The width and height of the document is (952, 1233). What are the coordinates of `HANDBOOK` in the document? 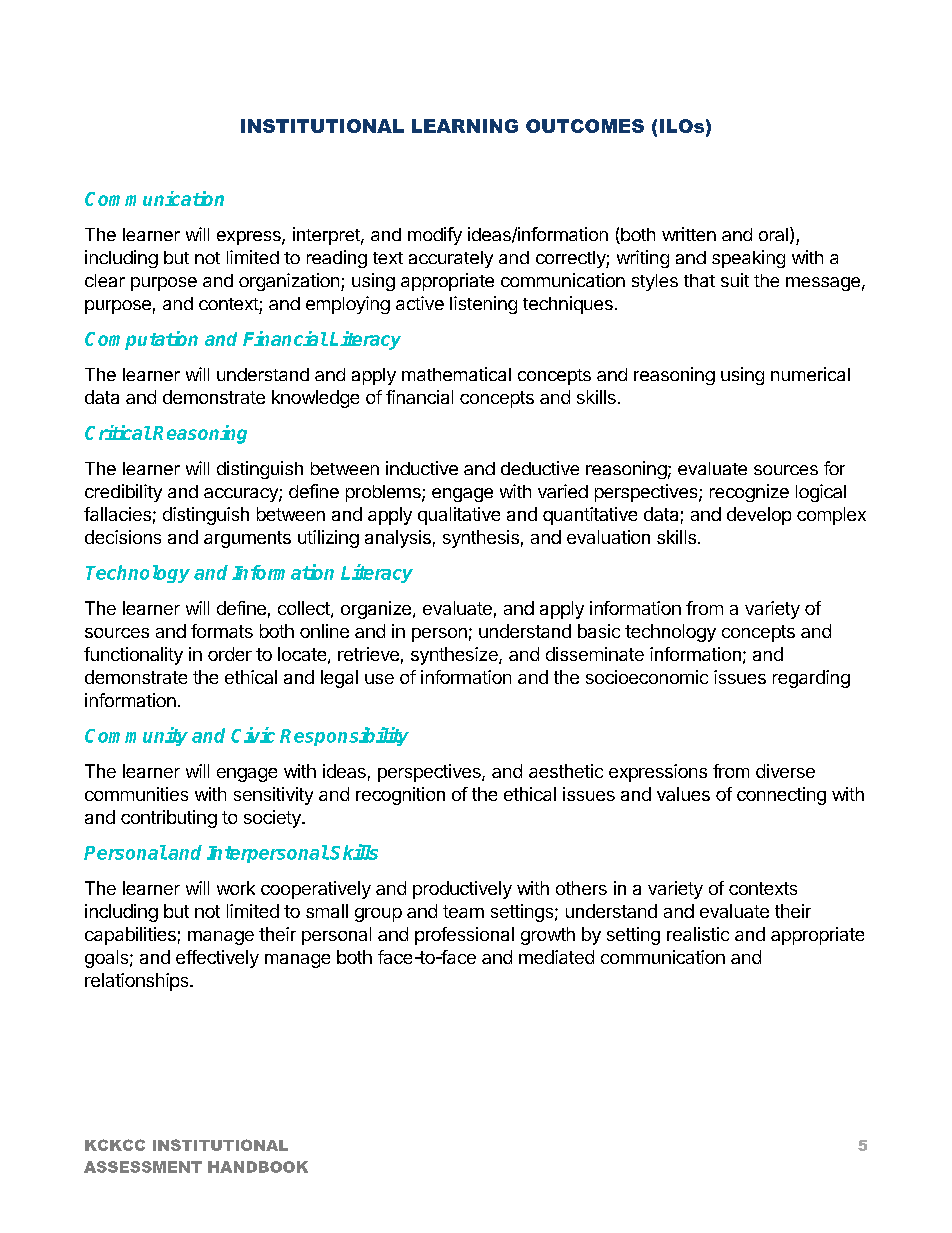 It's located at (258, 1167).
